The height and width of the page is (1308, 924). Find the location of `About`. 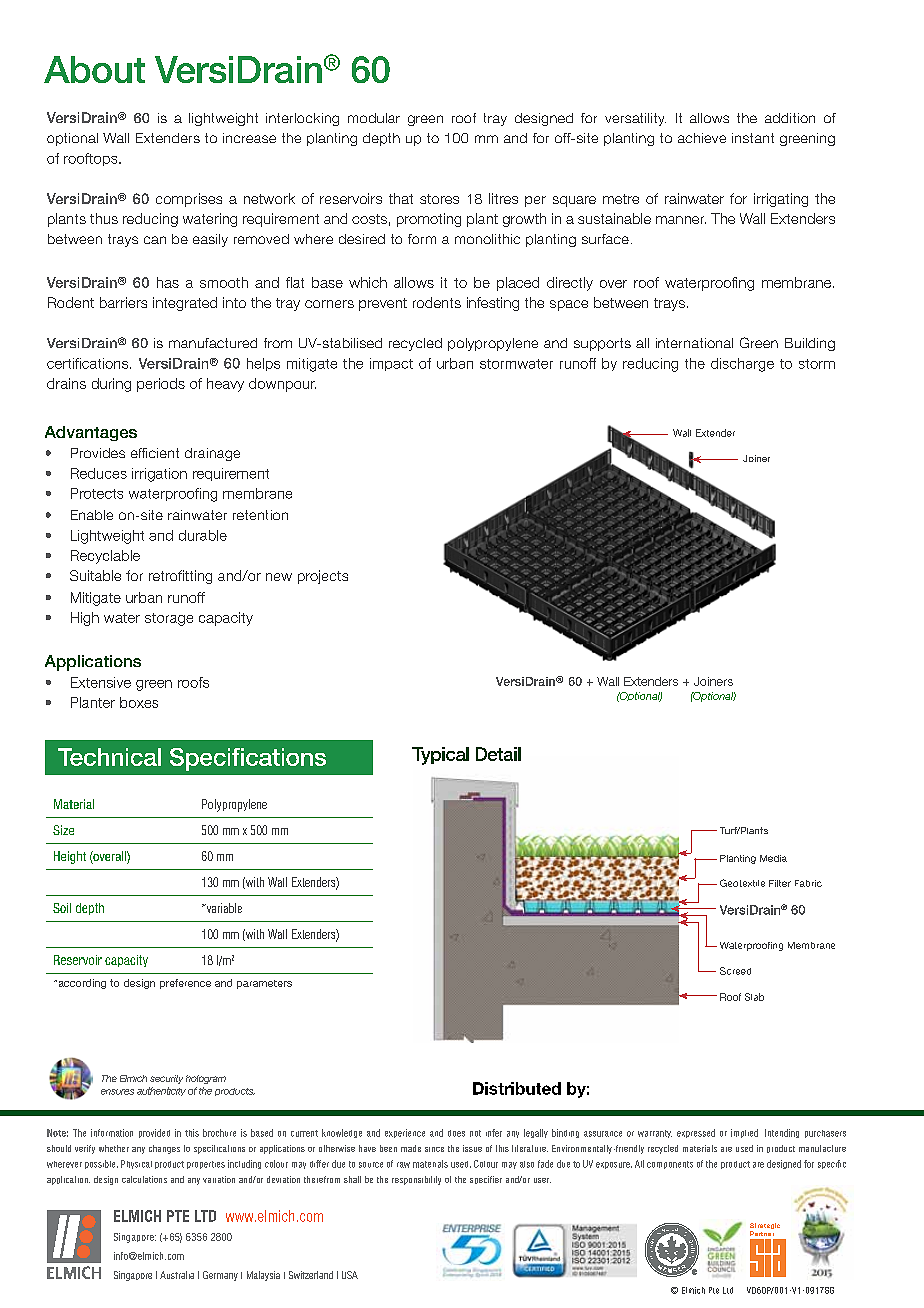

About is located at coordinates (94, 69).
